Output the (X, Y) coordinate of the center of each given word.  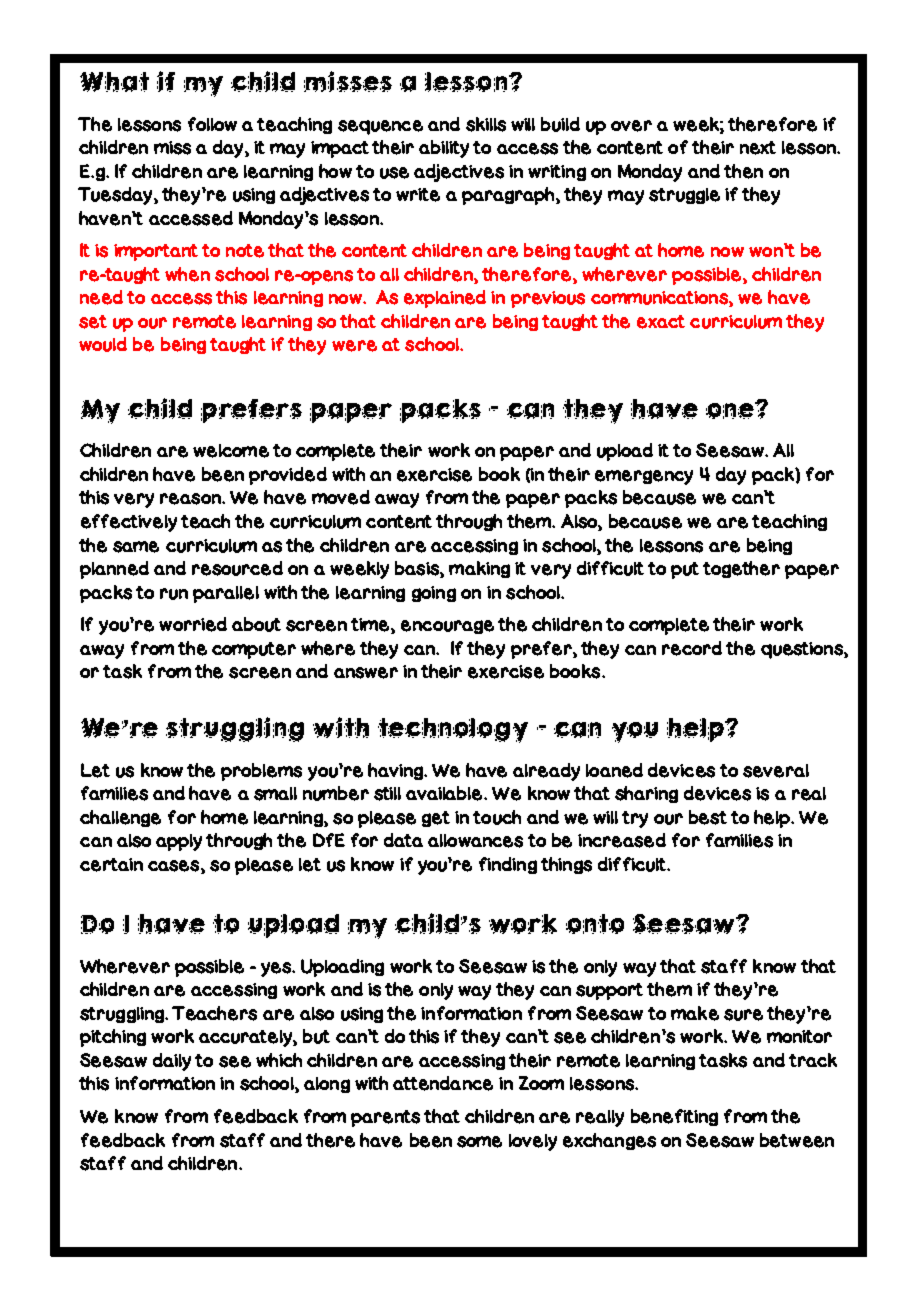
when (187, 274)
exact (661, 322)
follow (212, 124)
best (708, 817)
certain (111, 865)
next (758, 148)
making (479, 569)
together (741, 569)
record (692, 648)
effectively (129, 523)
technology (453, 730)
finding (508, 865)
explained (445, 299)
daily (172, 1062)
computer (254, 650)
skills (486, 124)
